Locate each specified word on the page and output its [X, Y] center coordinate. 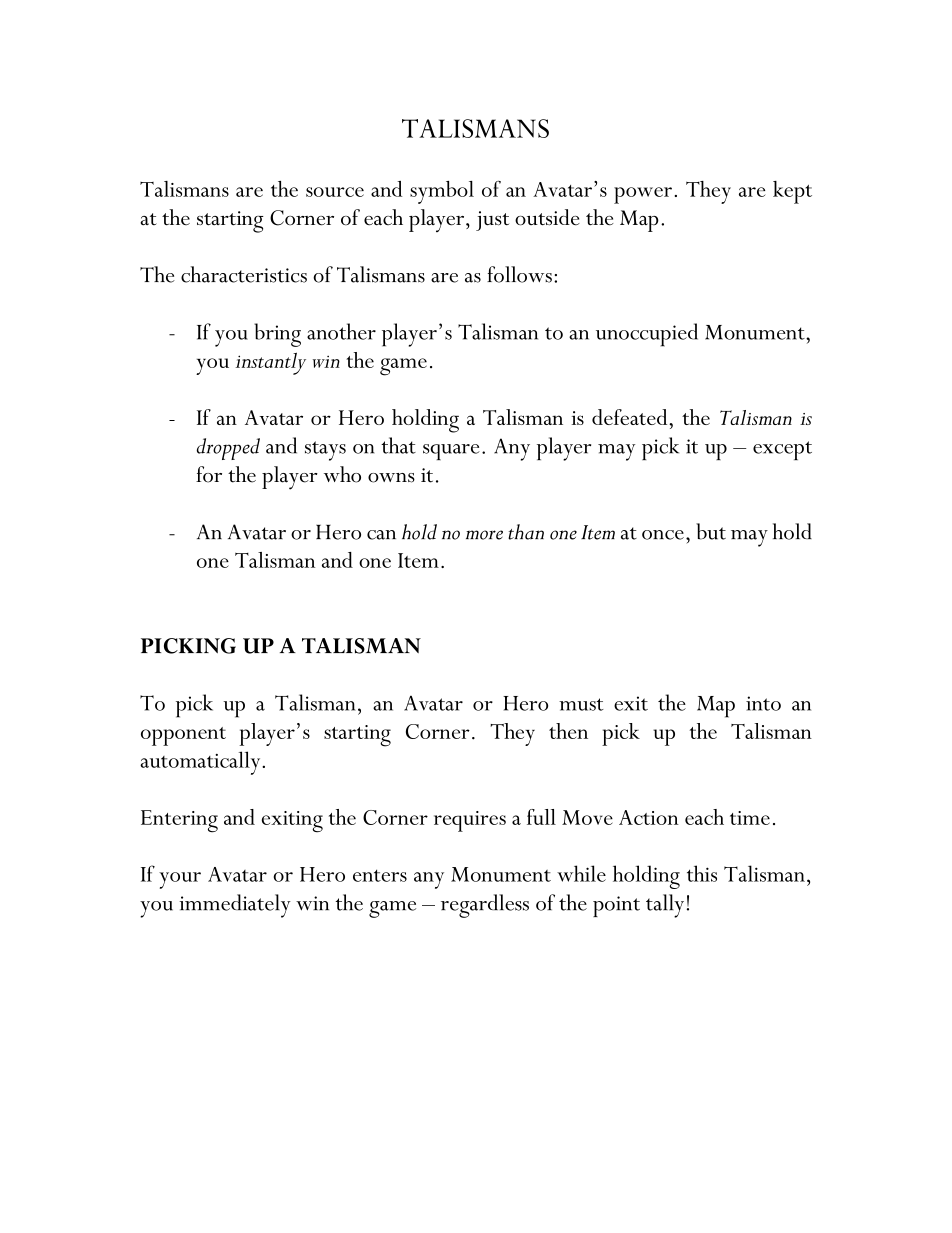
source [335, 192]
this [702, 873]
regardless [485, 906]
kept [792, 192]
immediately [235, 906]
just [492, 221]
